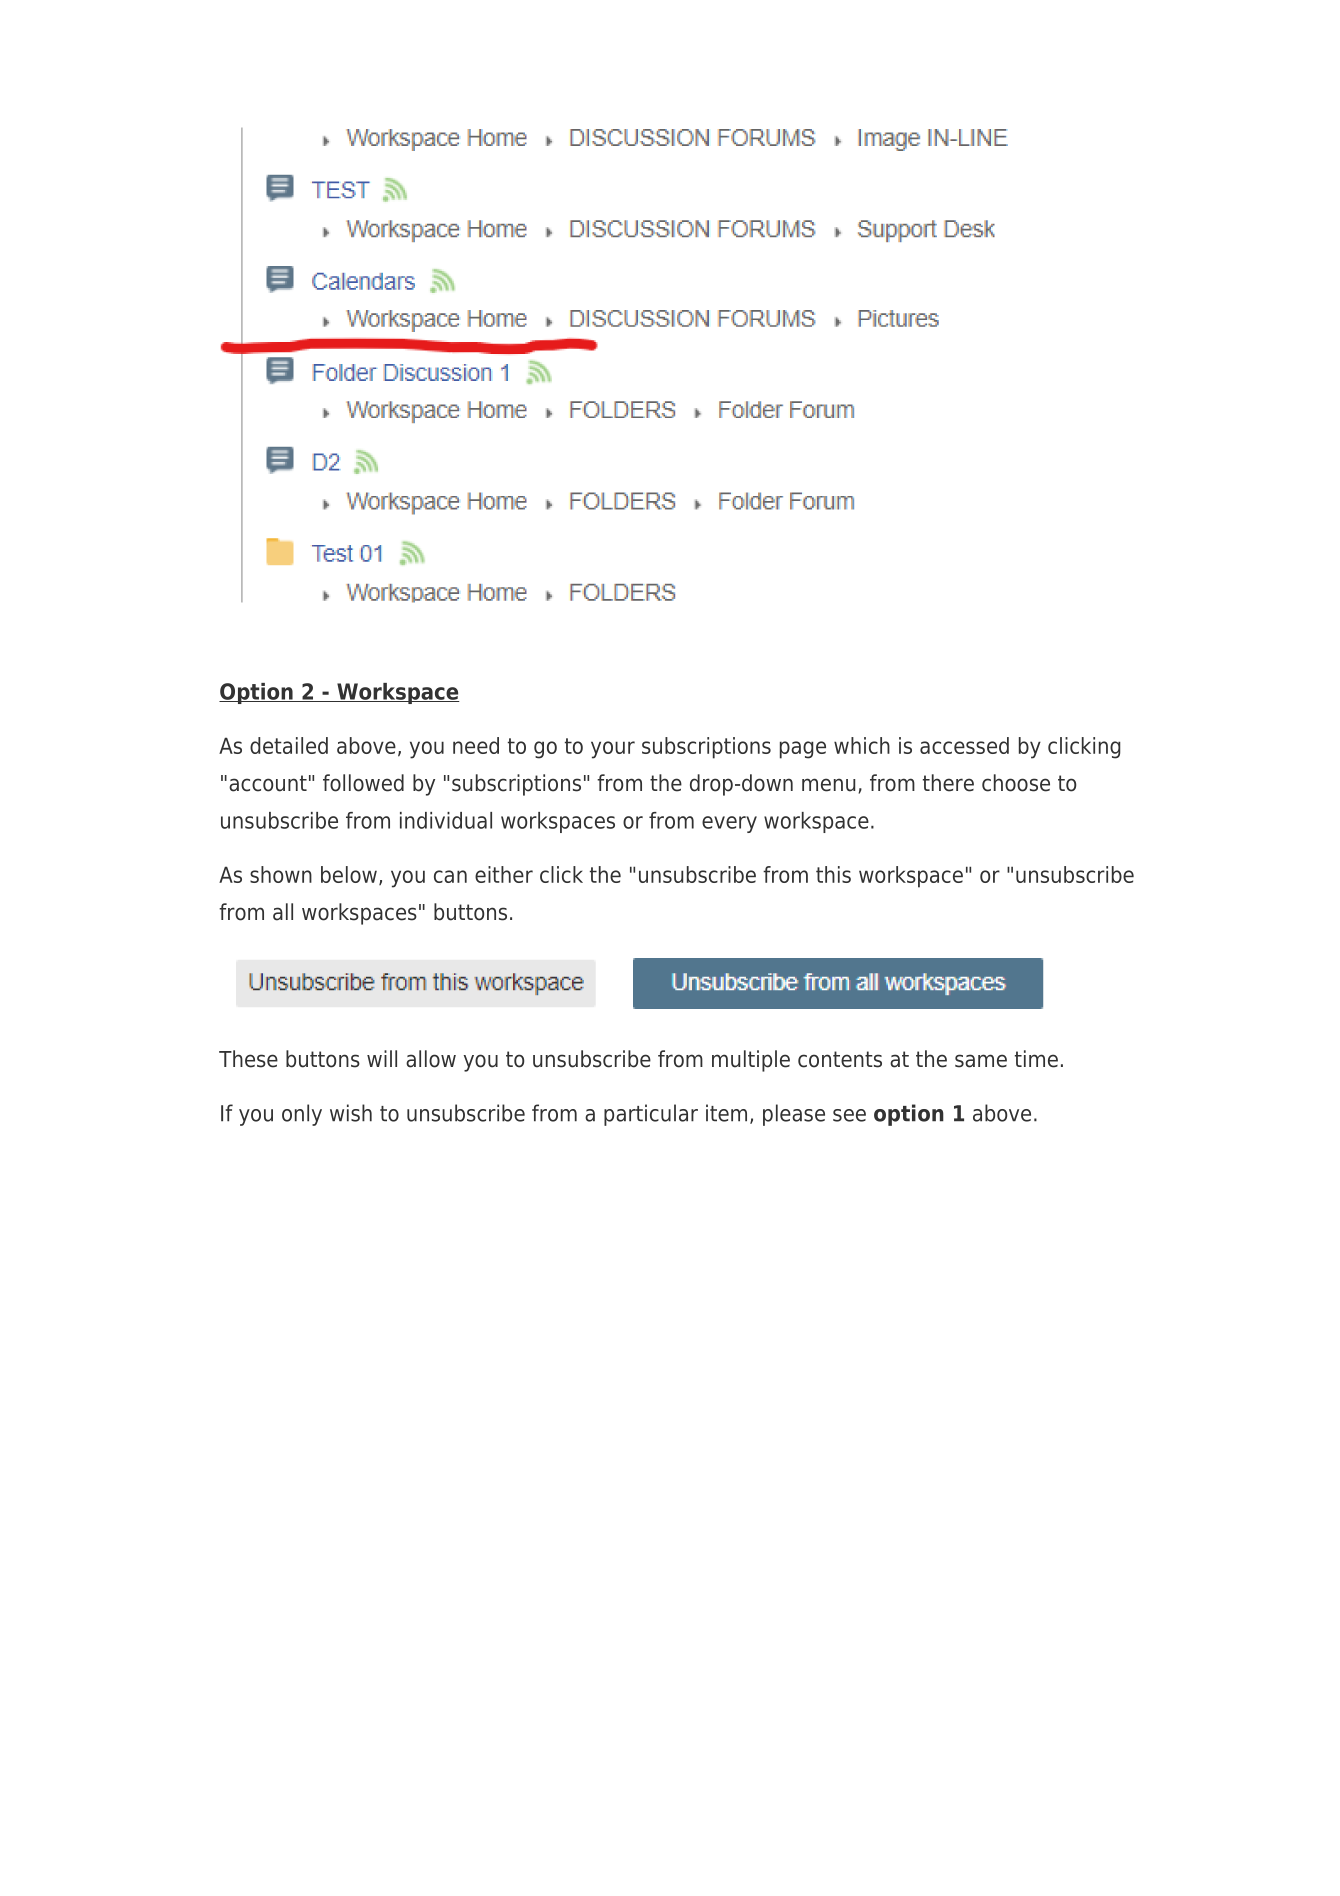 The width and height of the screenshot is (1340, 1896). I want to click on every, so click(729, 824).
